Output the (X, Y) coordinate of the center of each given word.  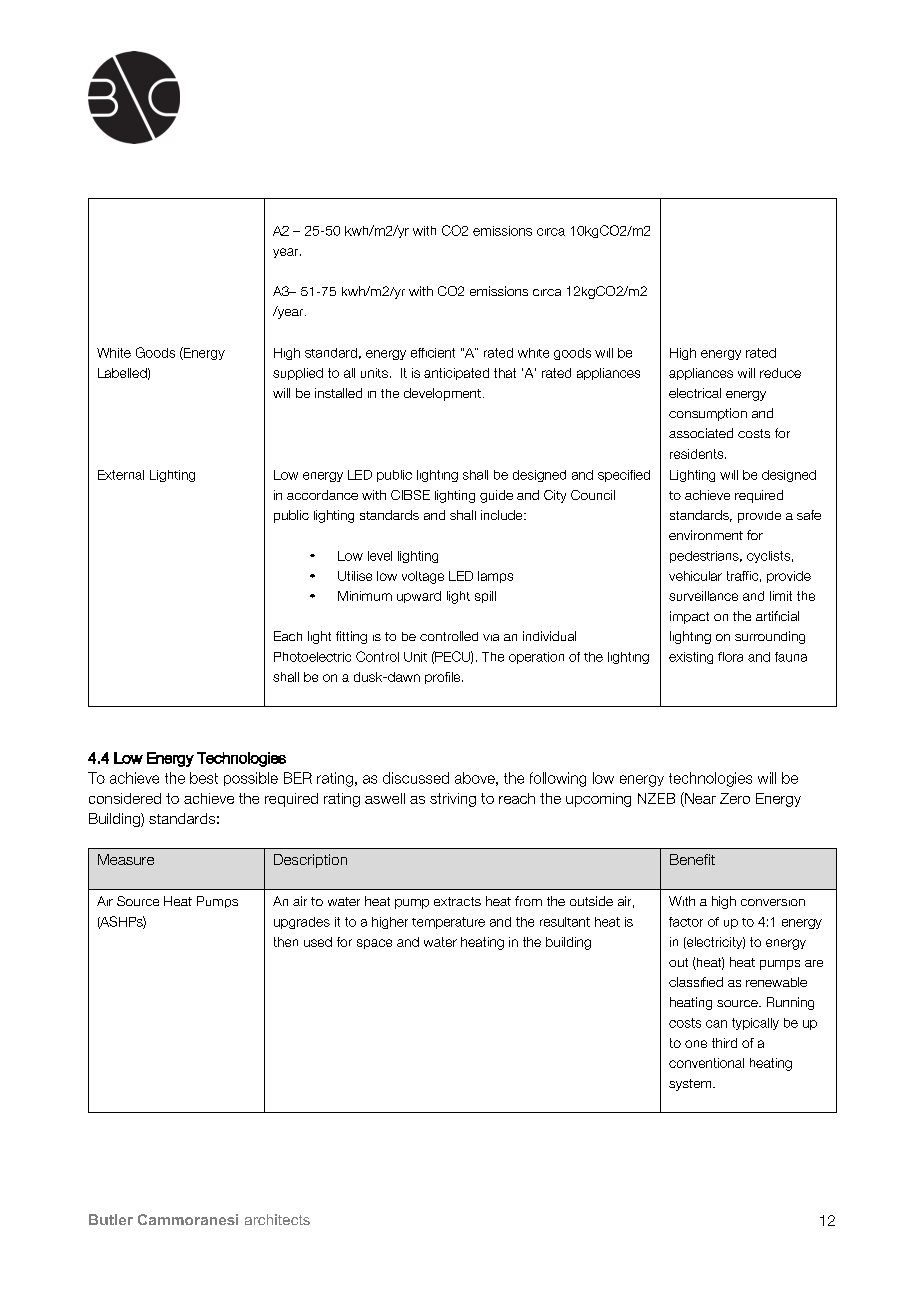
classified (696, 982)
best (204, 778)
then (286, 942)
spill (485, 597)
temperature (448, 923)
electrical (695, 393)
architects (277, 1219)
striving (453, 800)
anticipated (456, 374)
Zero (735, 798)
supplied (298, 374)
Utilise (355, 576)
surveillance (703, 596)
